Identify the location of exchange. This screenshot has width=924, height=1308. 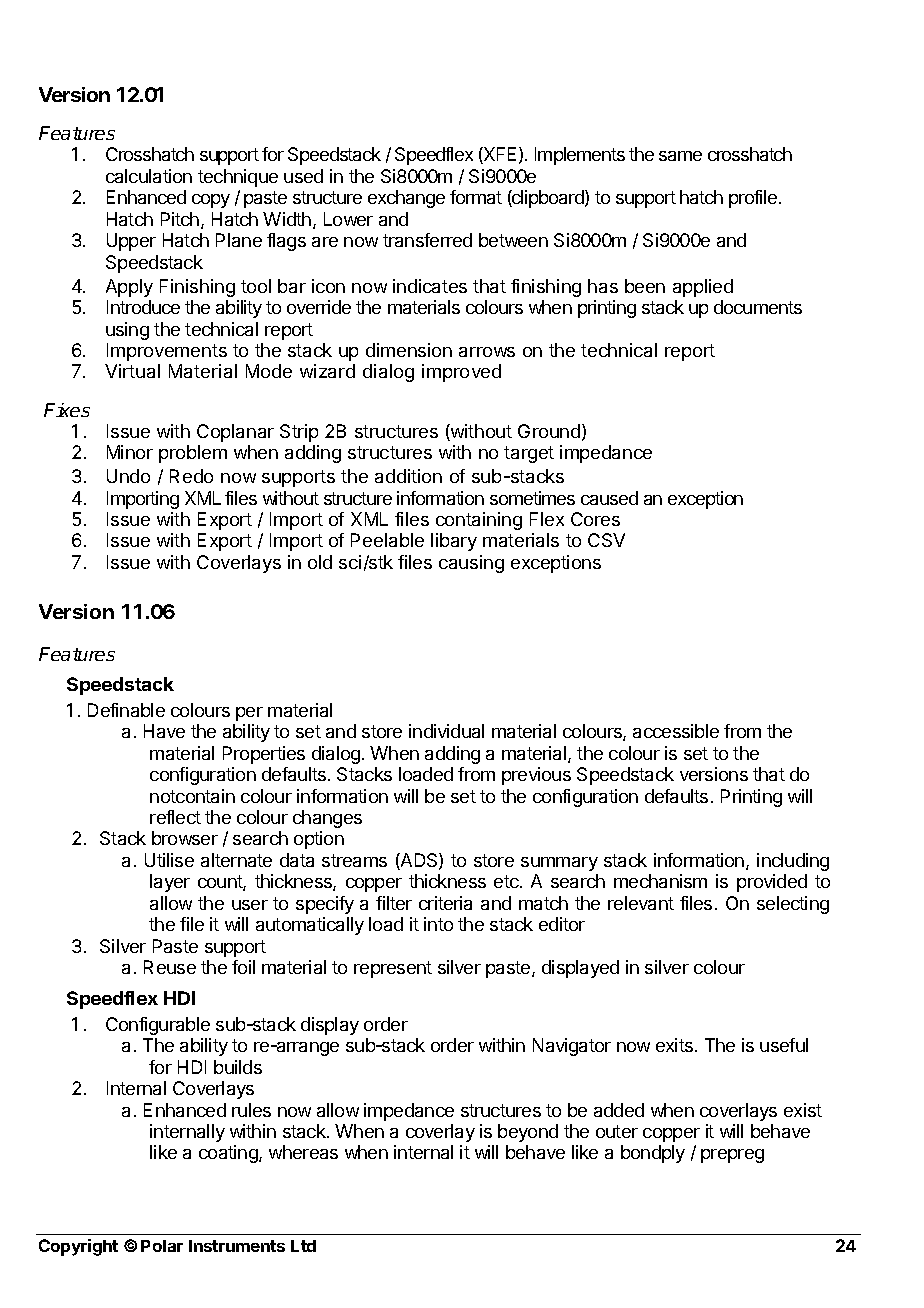
(406, 199).
